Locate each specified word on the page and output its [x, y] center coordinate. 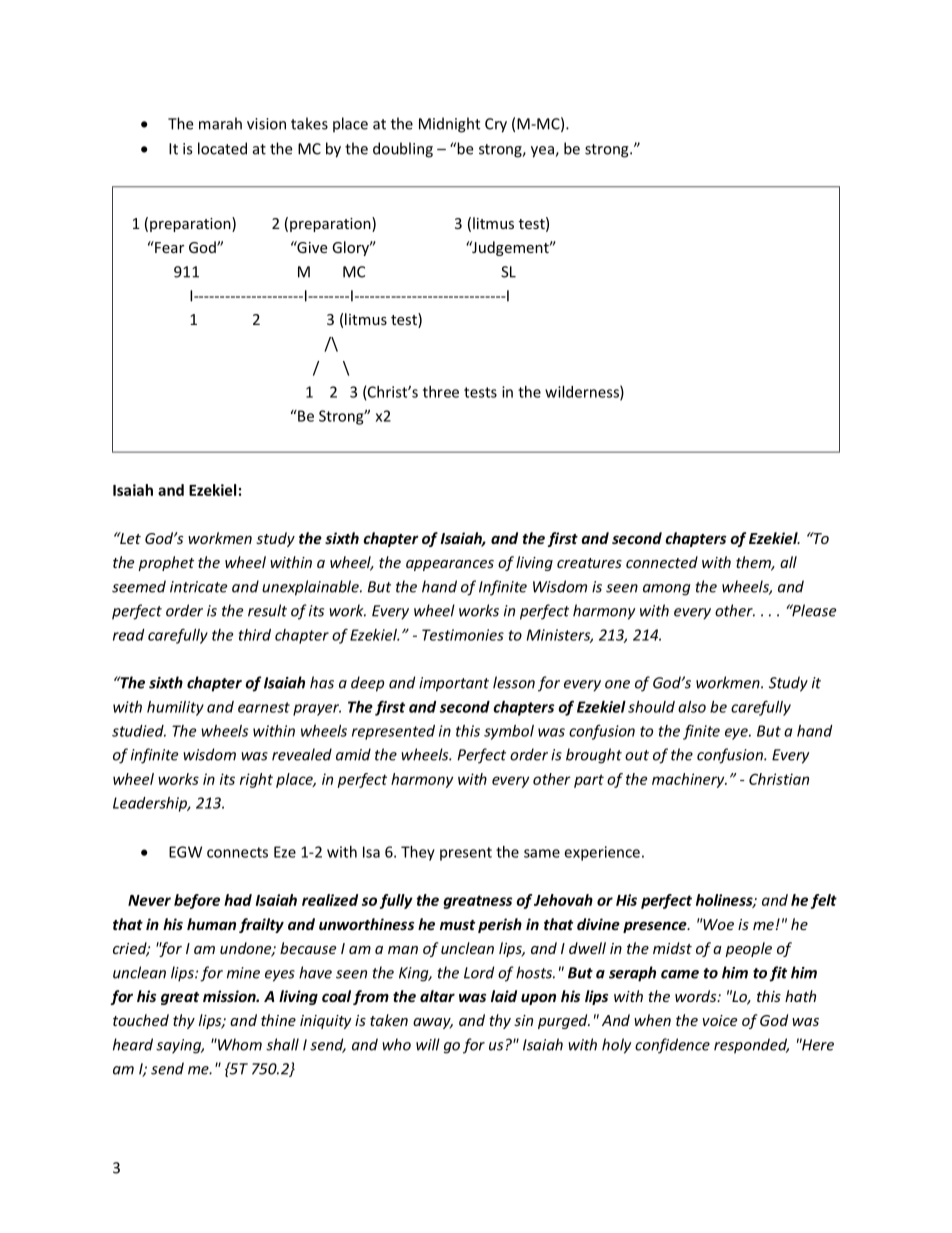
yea [543, 152]
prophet [166, 563]
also [692, 707]
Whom [239, 1044]
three [441, 392]
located [222, 148]
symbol [509, 732]
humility [175, 708]
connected [662, 562]
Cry [496, 125]
